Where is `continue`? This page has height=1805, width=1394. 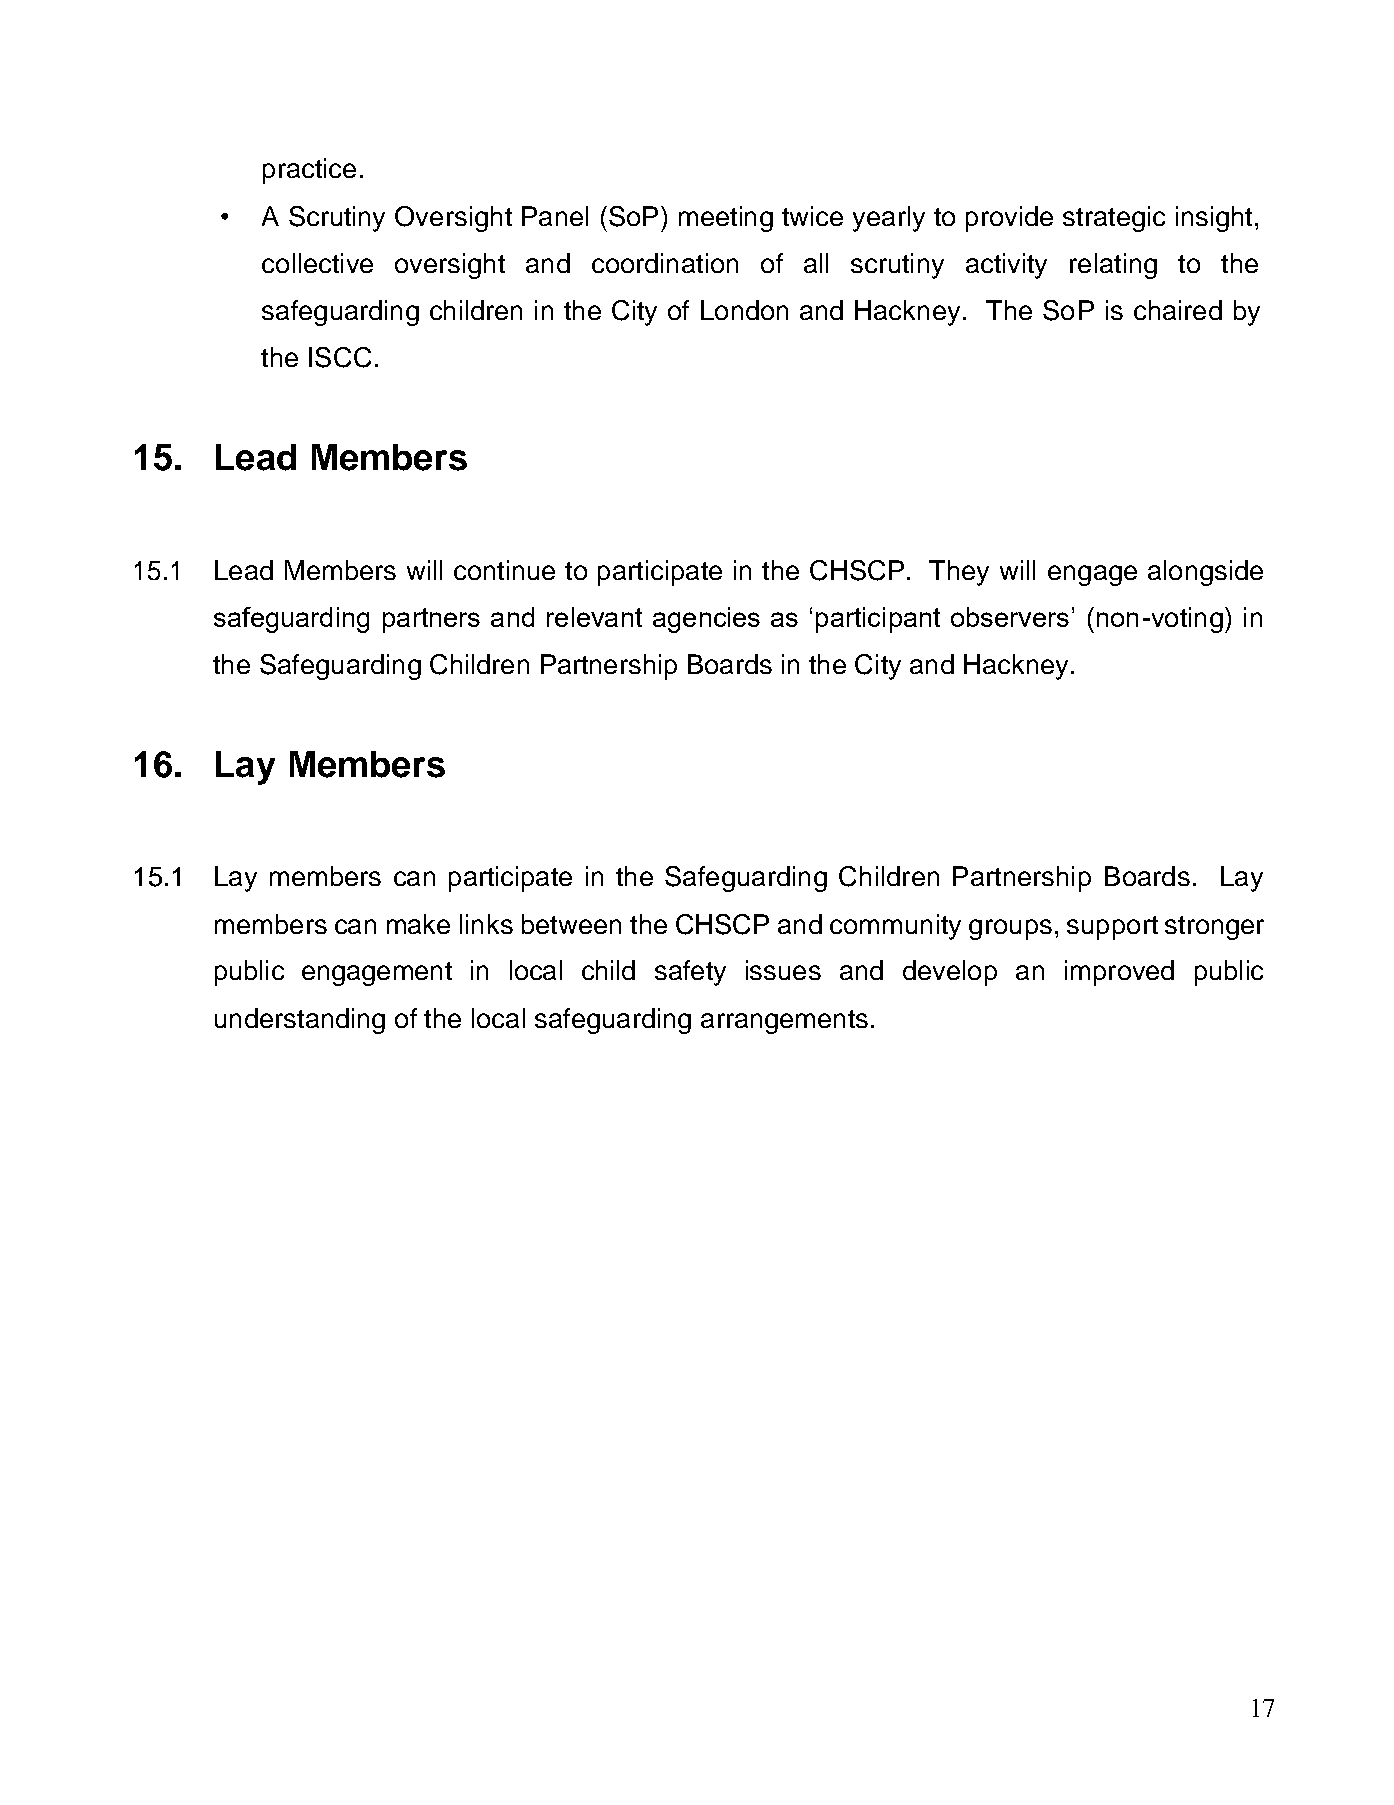
continue is located at coordinates (504, 570).
